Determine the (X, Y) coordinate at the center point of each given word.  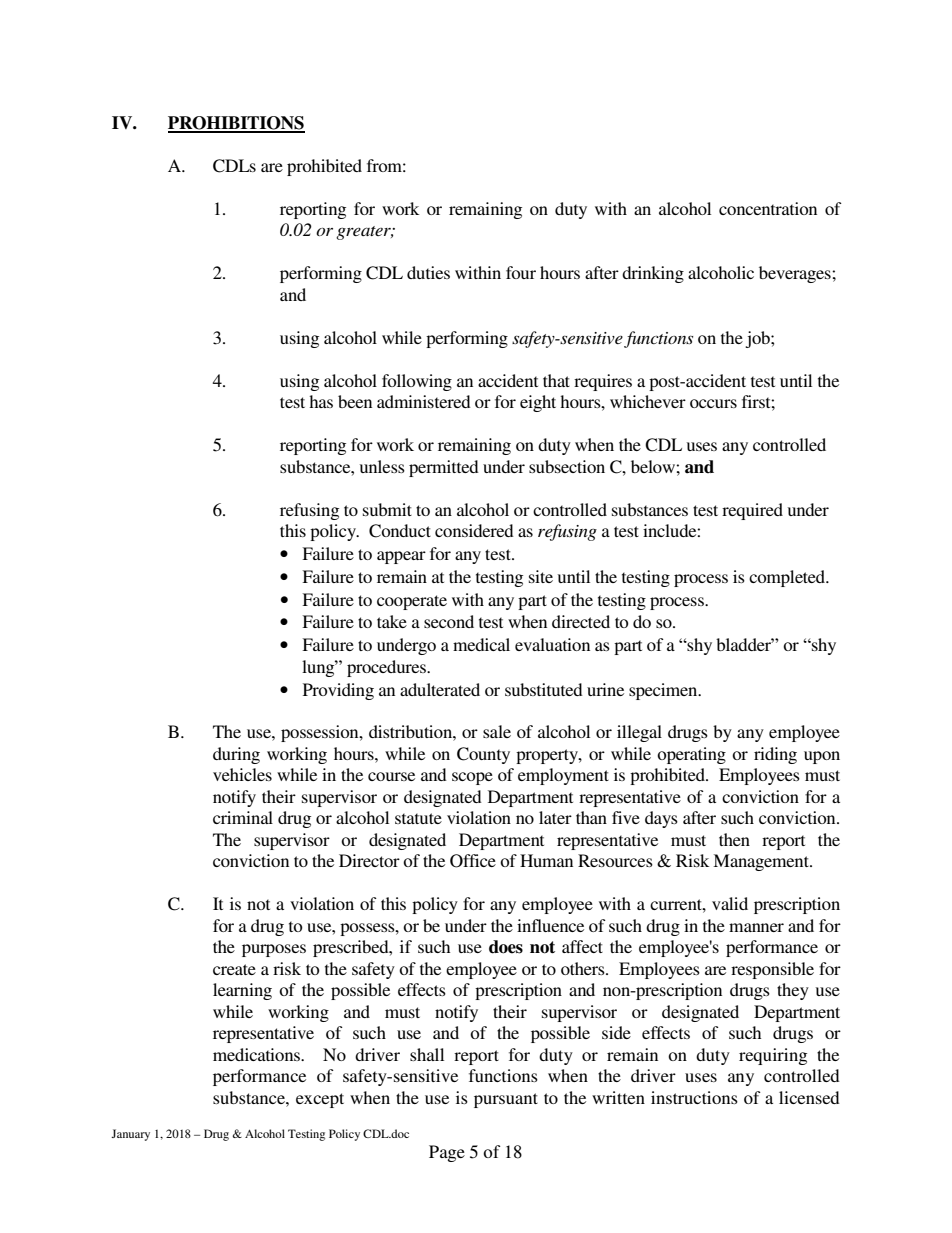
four (521, 272)
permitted (444, 468)
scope (472, 778)
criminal (243, 817)
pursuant (506, 1100)
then (734, 839)
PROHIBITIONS (236, 124)
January (130, 1135)
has (321, 401)
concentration (768, 208)
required (752, 511)
